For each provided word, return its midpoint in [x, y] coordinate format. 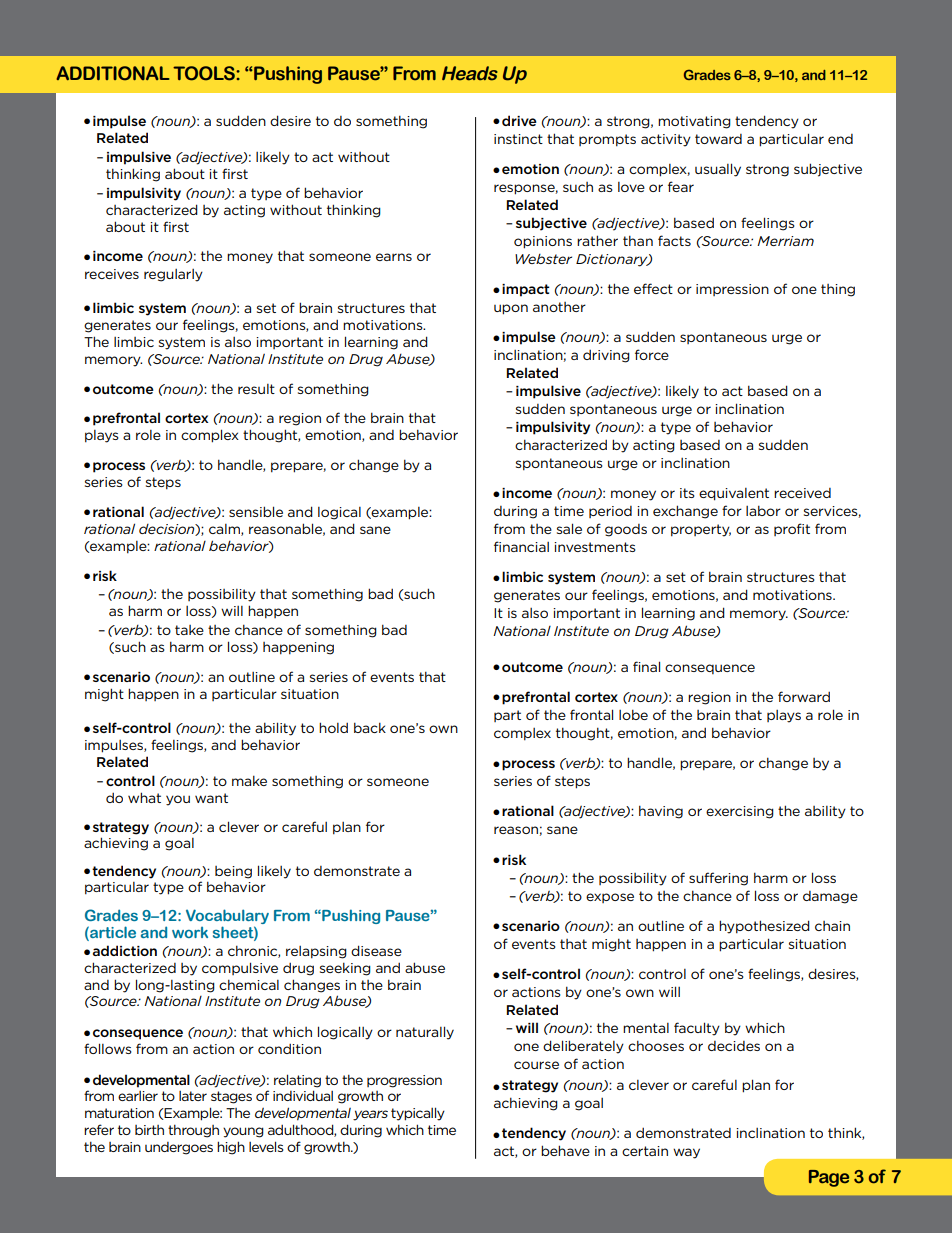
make [249, 780]
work [190, 932]
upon [511, 309]
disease [376, 950]
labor [763, 510]
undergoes [179, 1148]
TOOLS [205, 73]
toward [718, 139]
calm [225, 530]
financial [521, 546]
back [370, 727]
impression [732, 290]
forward [804, 696]
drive [519, 120]
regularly [173, 275]
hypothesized [764, 927]
